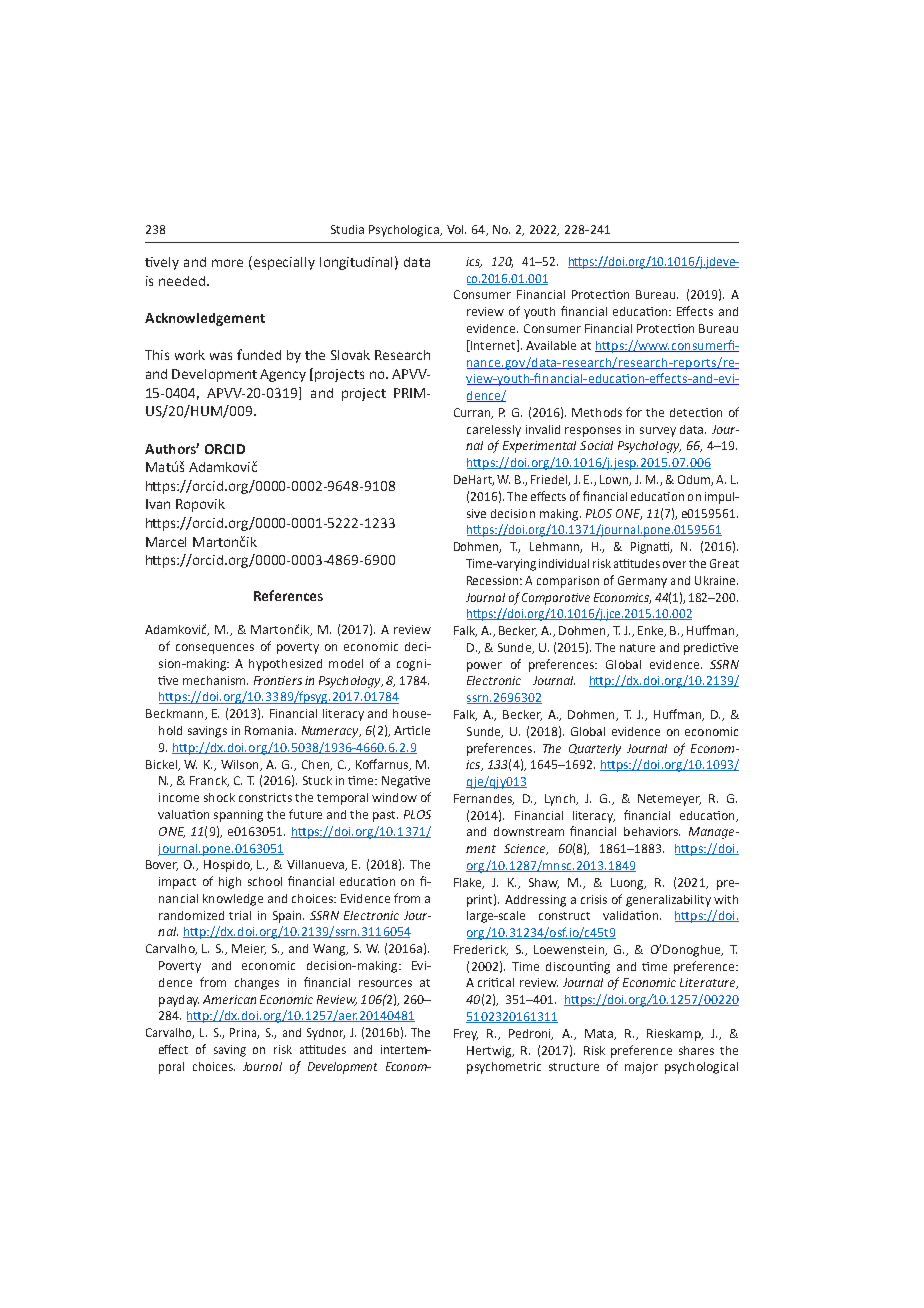 The image size is (924, 1308). What do you see at coordinates (456, 229) in the document?
I see `Vol` at bounding box center [456, 229].
